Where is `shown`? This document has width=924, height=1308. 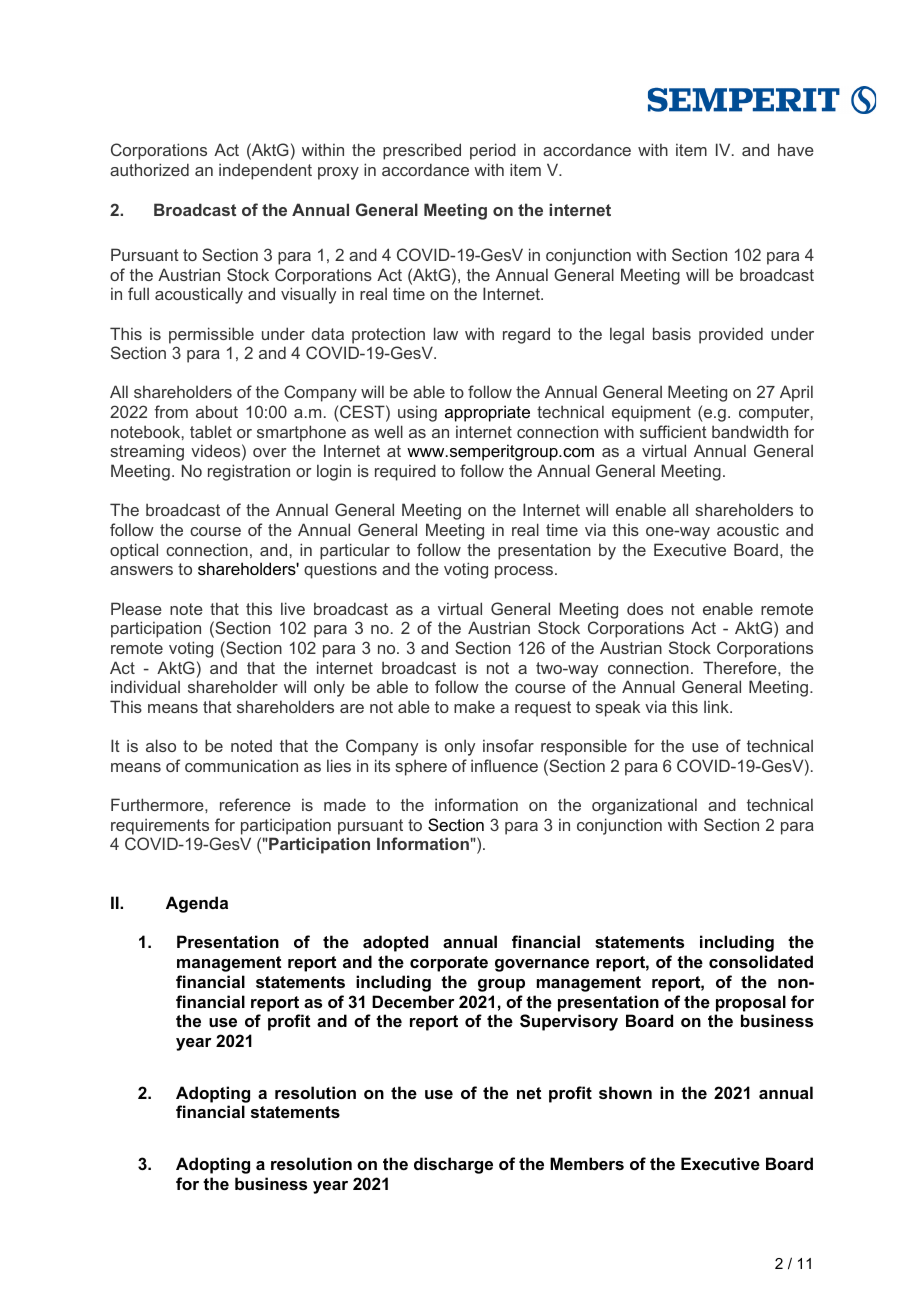
shown is located at coordinates (625, 1092).
